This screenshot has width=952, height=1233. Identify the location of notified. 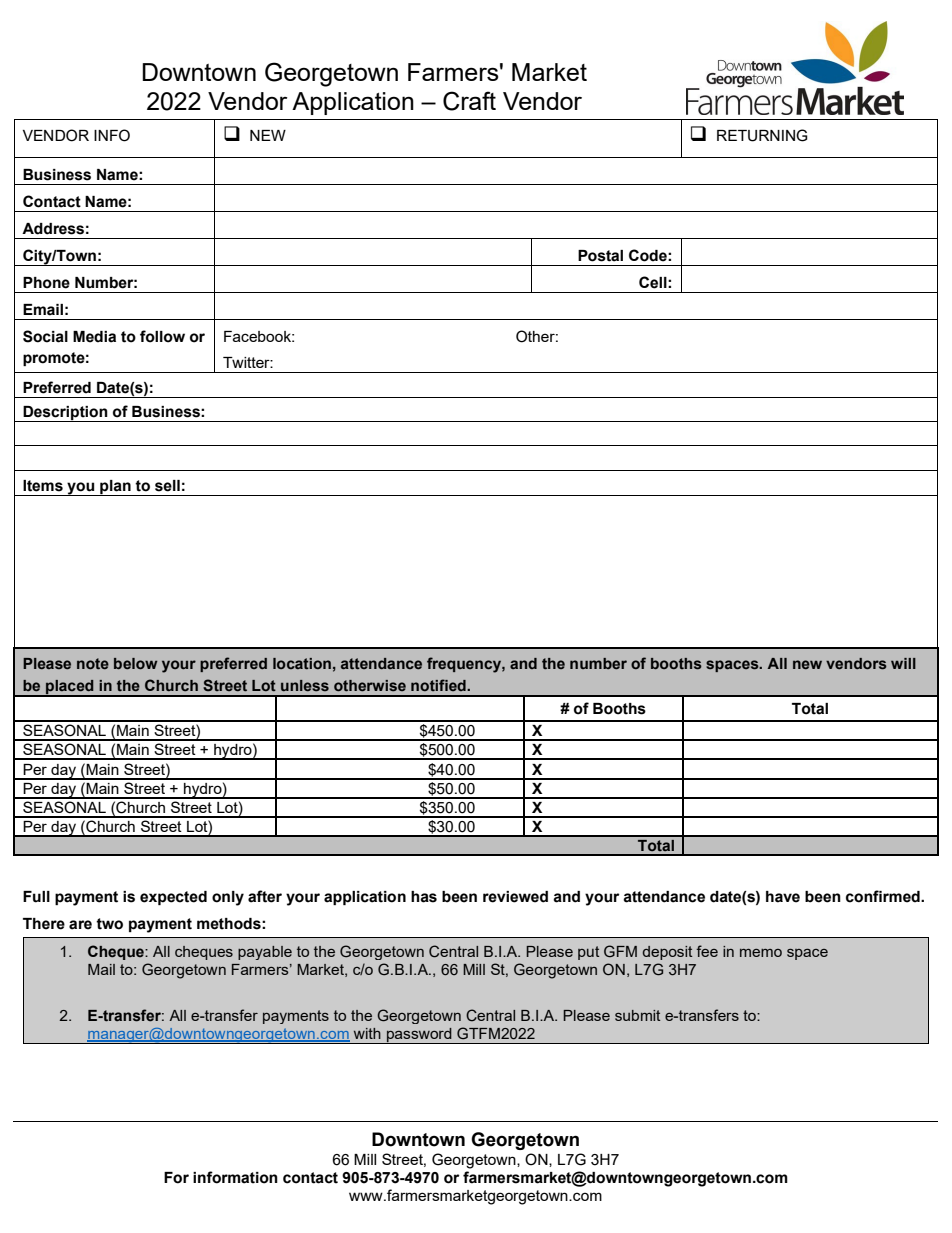
(439, 685).
